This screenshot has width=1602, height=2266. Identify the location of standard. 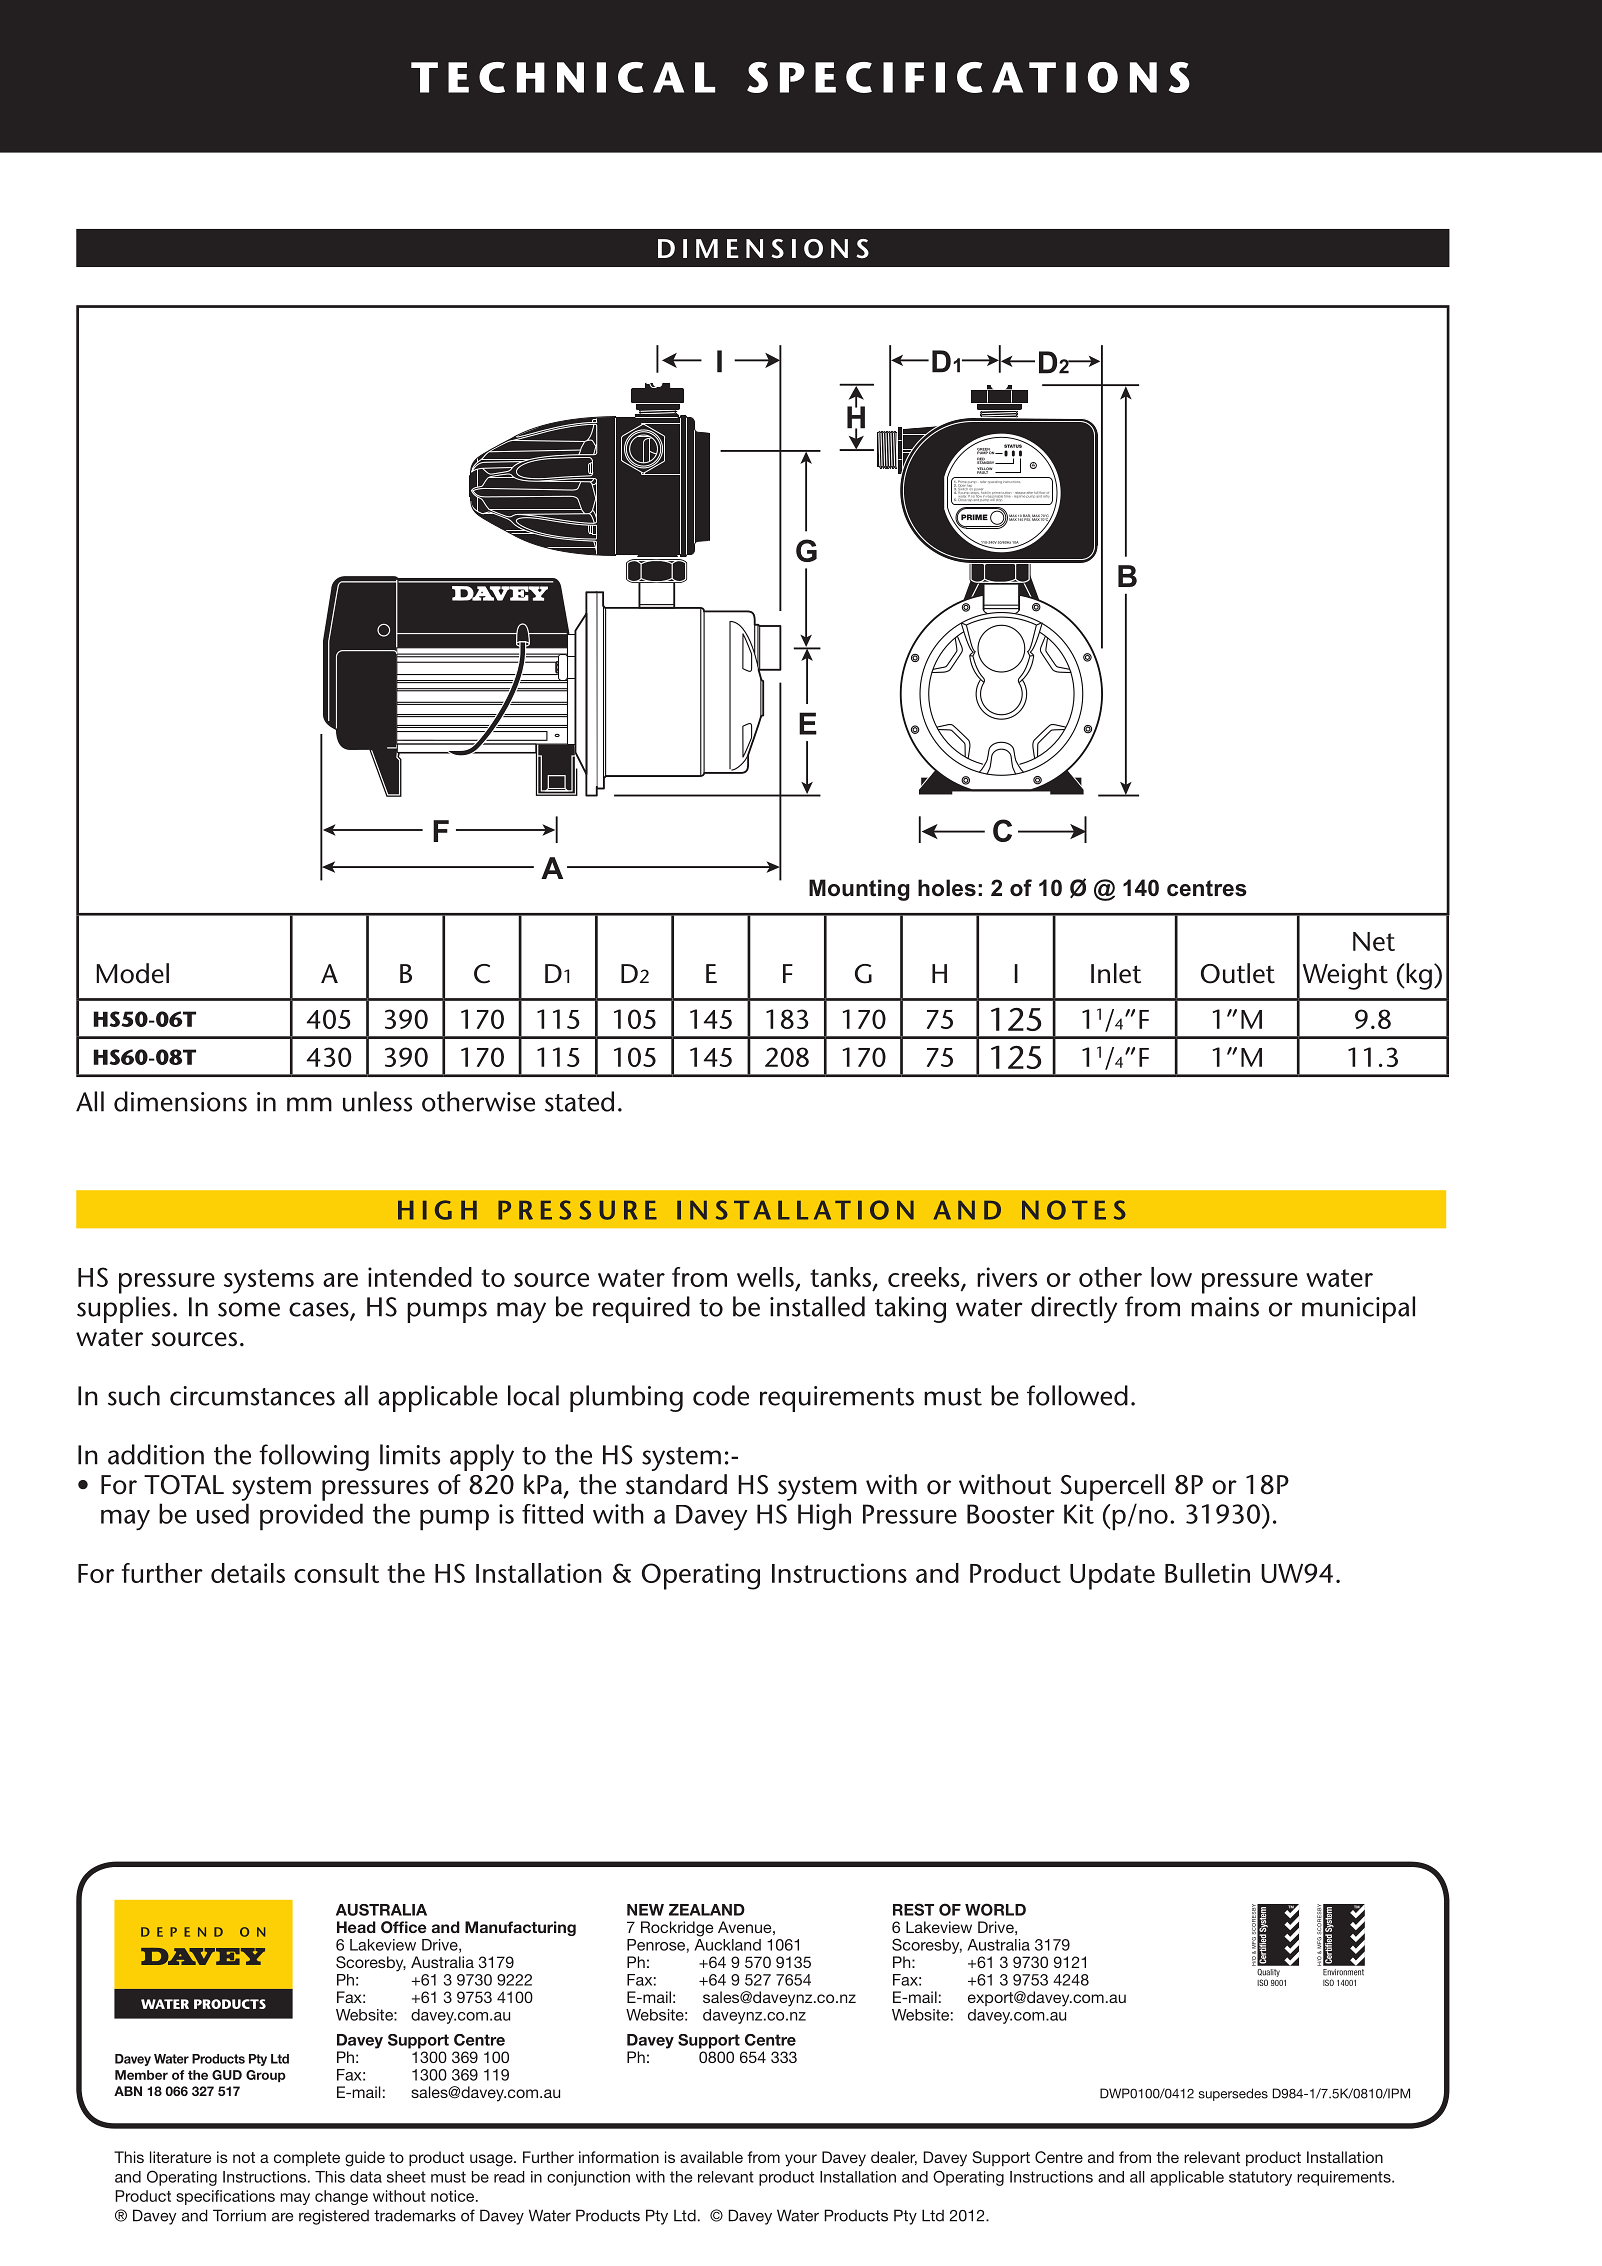
(676, 1484).
